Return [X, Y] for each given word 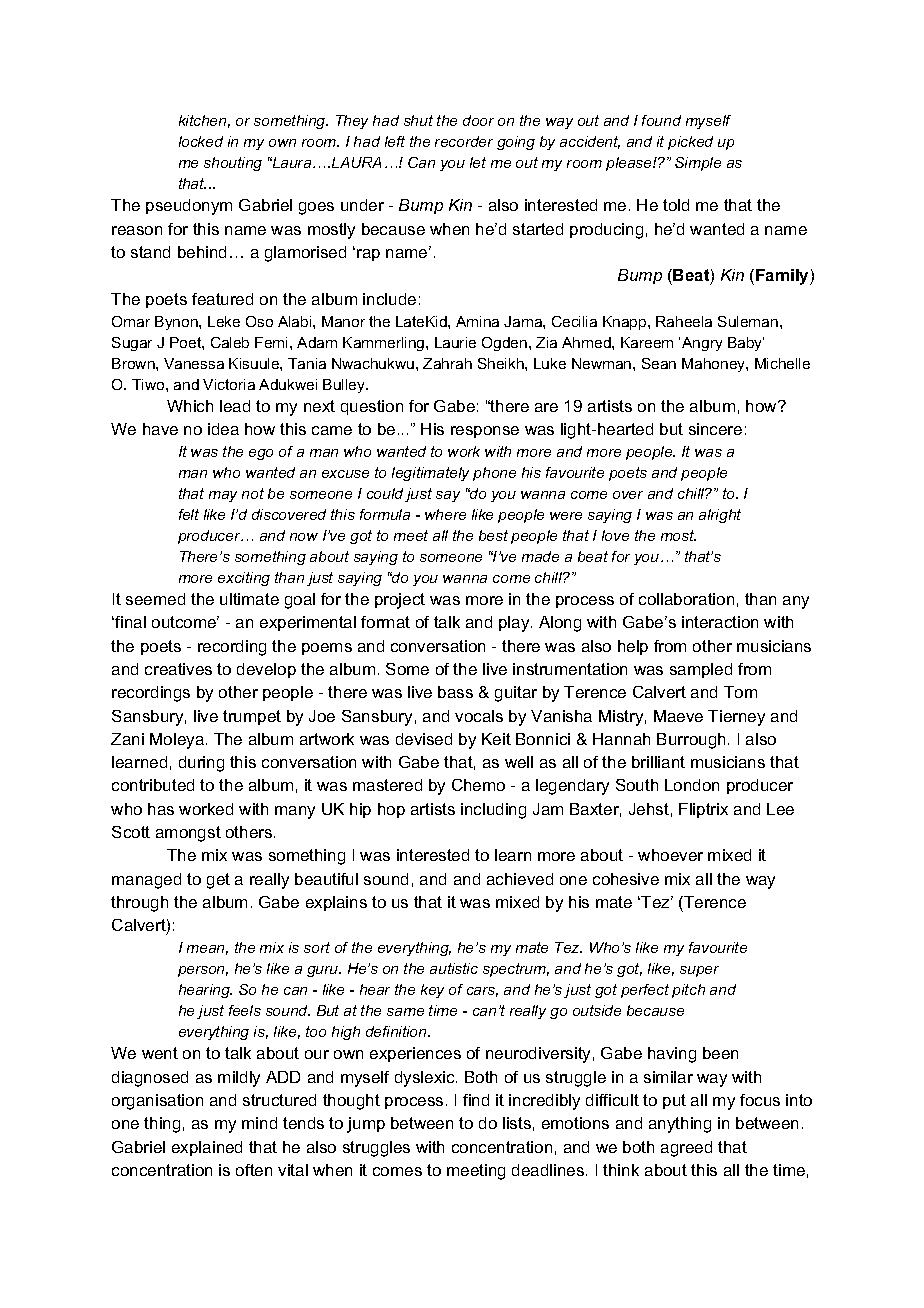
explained [207, 1148]
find [476, 1100]
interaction [720, 622]
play [515, 624]
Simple [698, 164]
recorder [464, 141]
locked [201, 141]
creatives [178, 669]
